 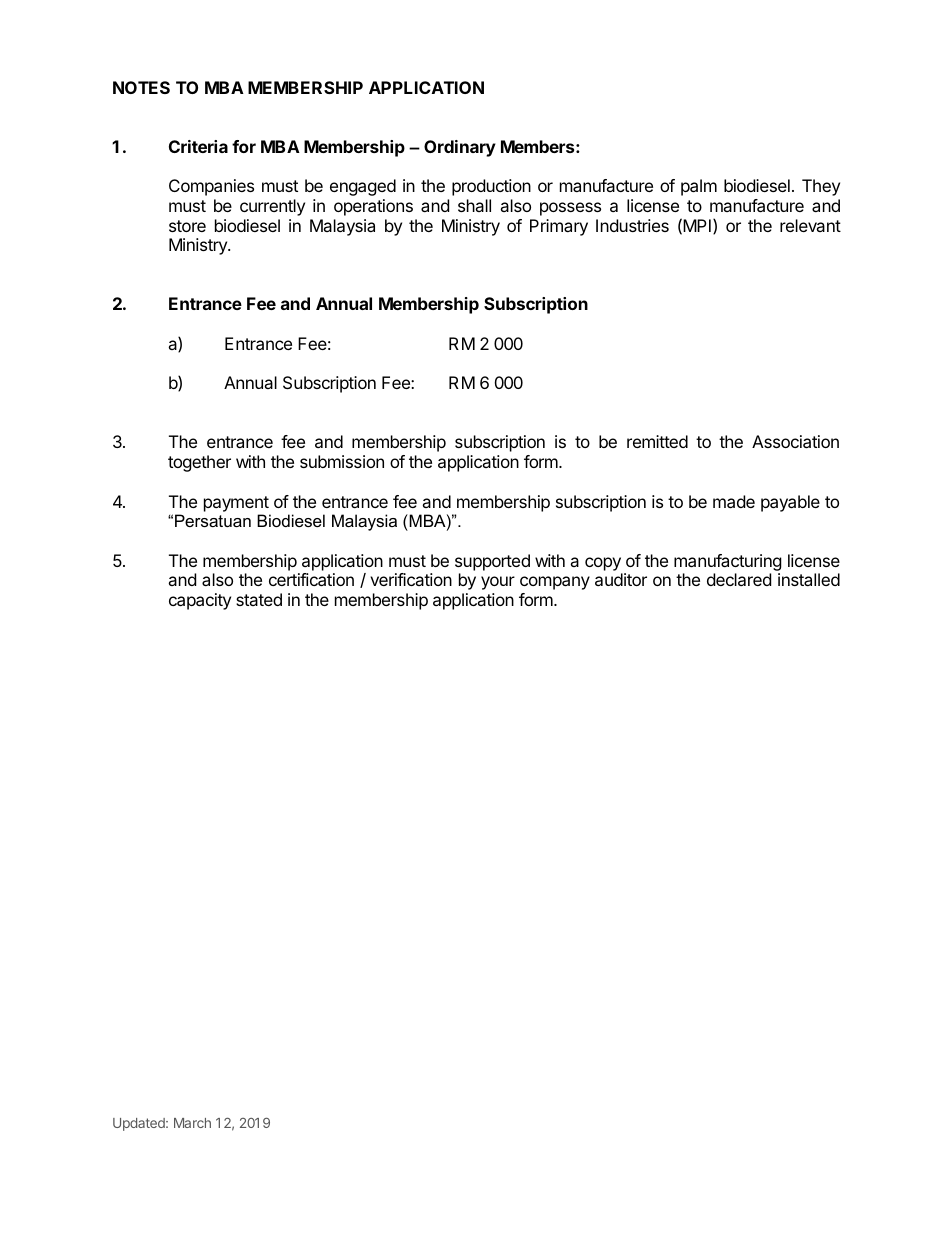 What do you see at coordinates (699, 187) in the document?
I see `palm` at bounding box center [699, 187].
